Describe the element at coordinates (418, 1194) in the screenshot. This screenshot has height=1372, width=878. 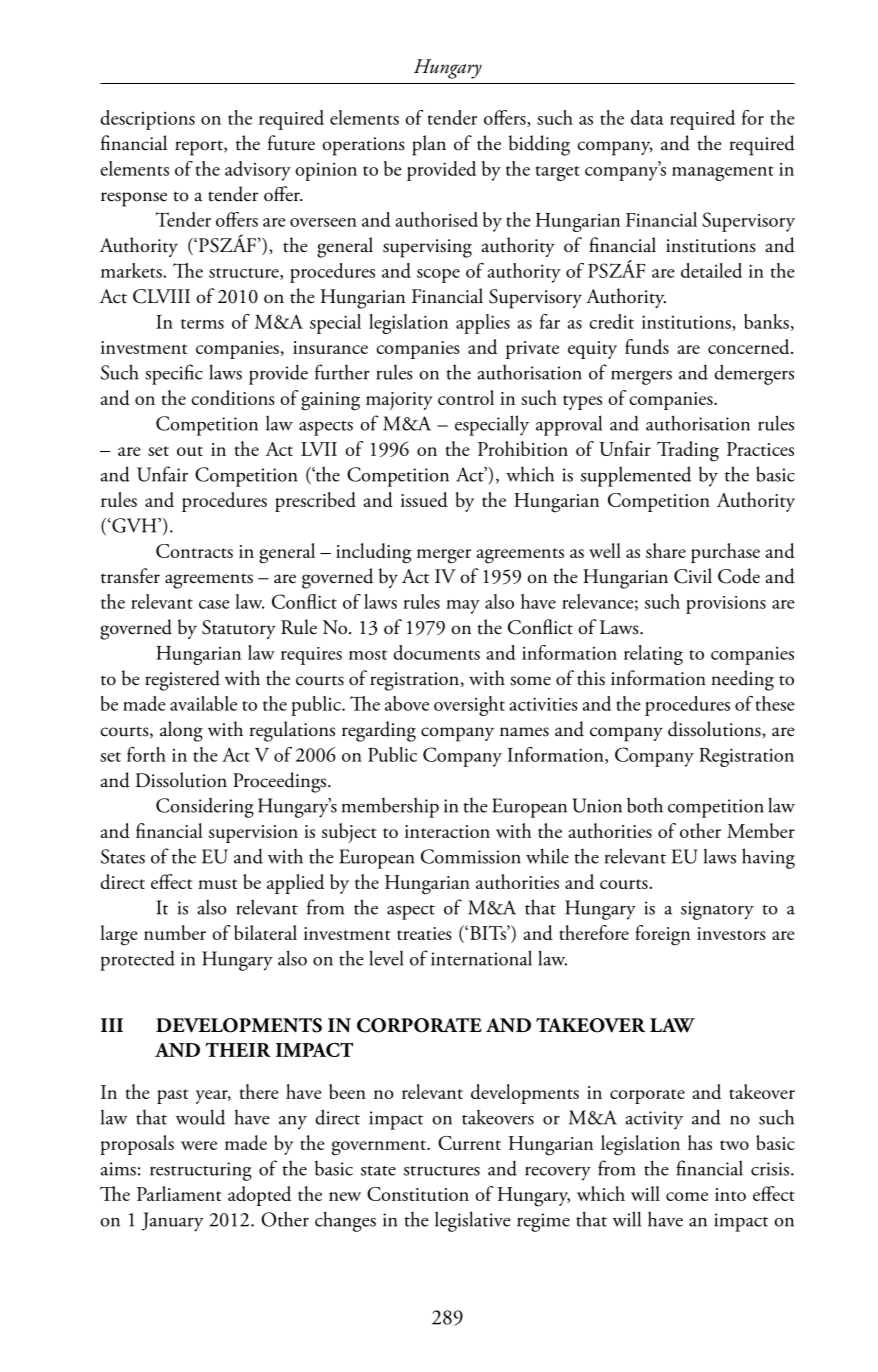
I see `Constitution` at that location.
